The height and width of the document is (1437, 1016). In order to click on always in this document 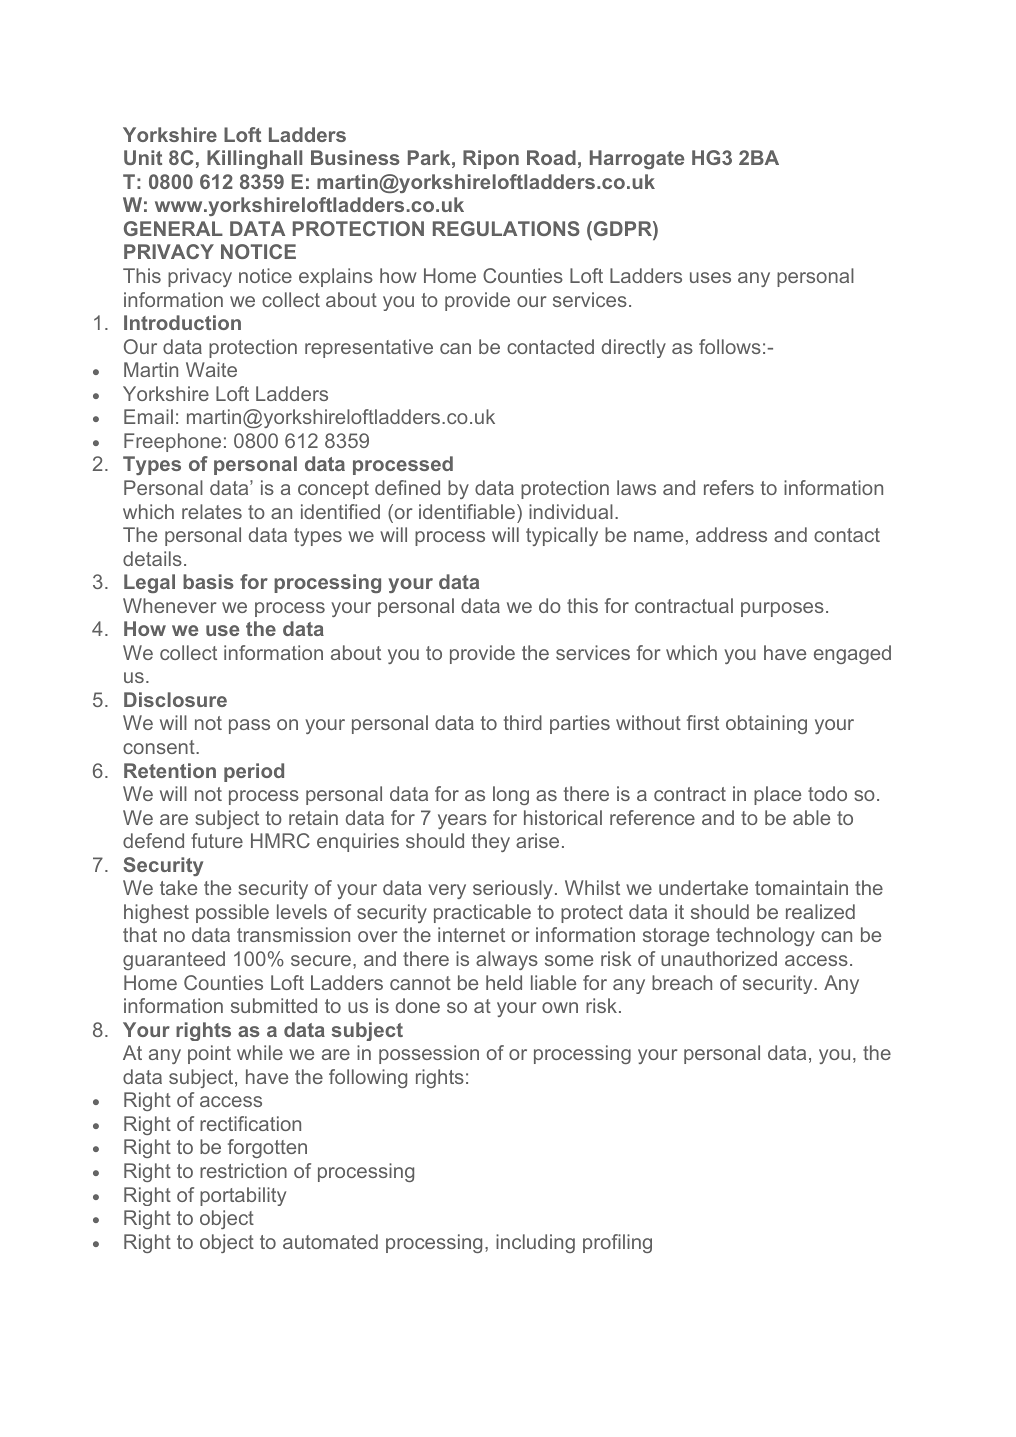, I will do `click(507, 960)`.
